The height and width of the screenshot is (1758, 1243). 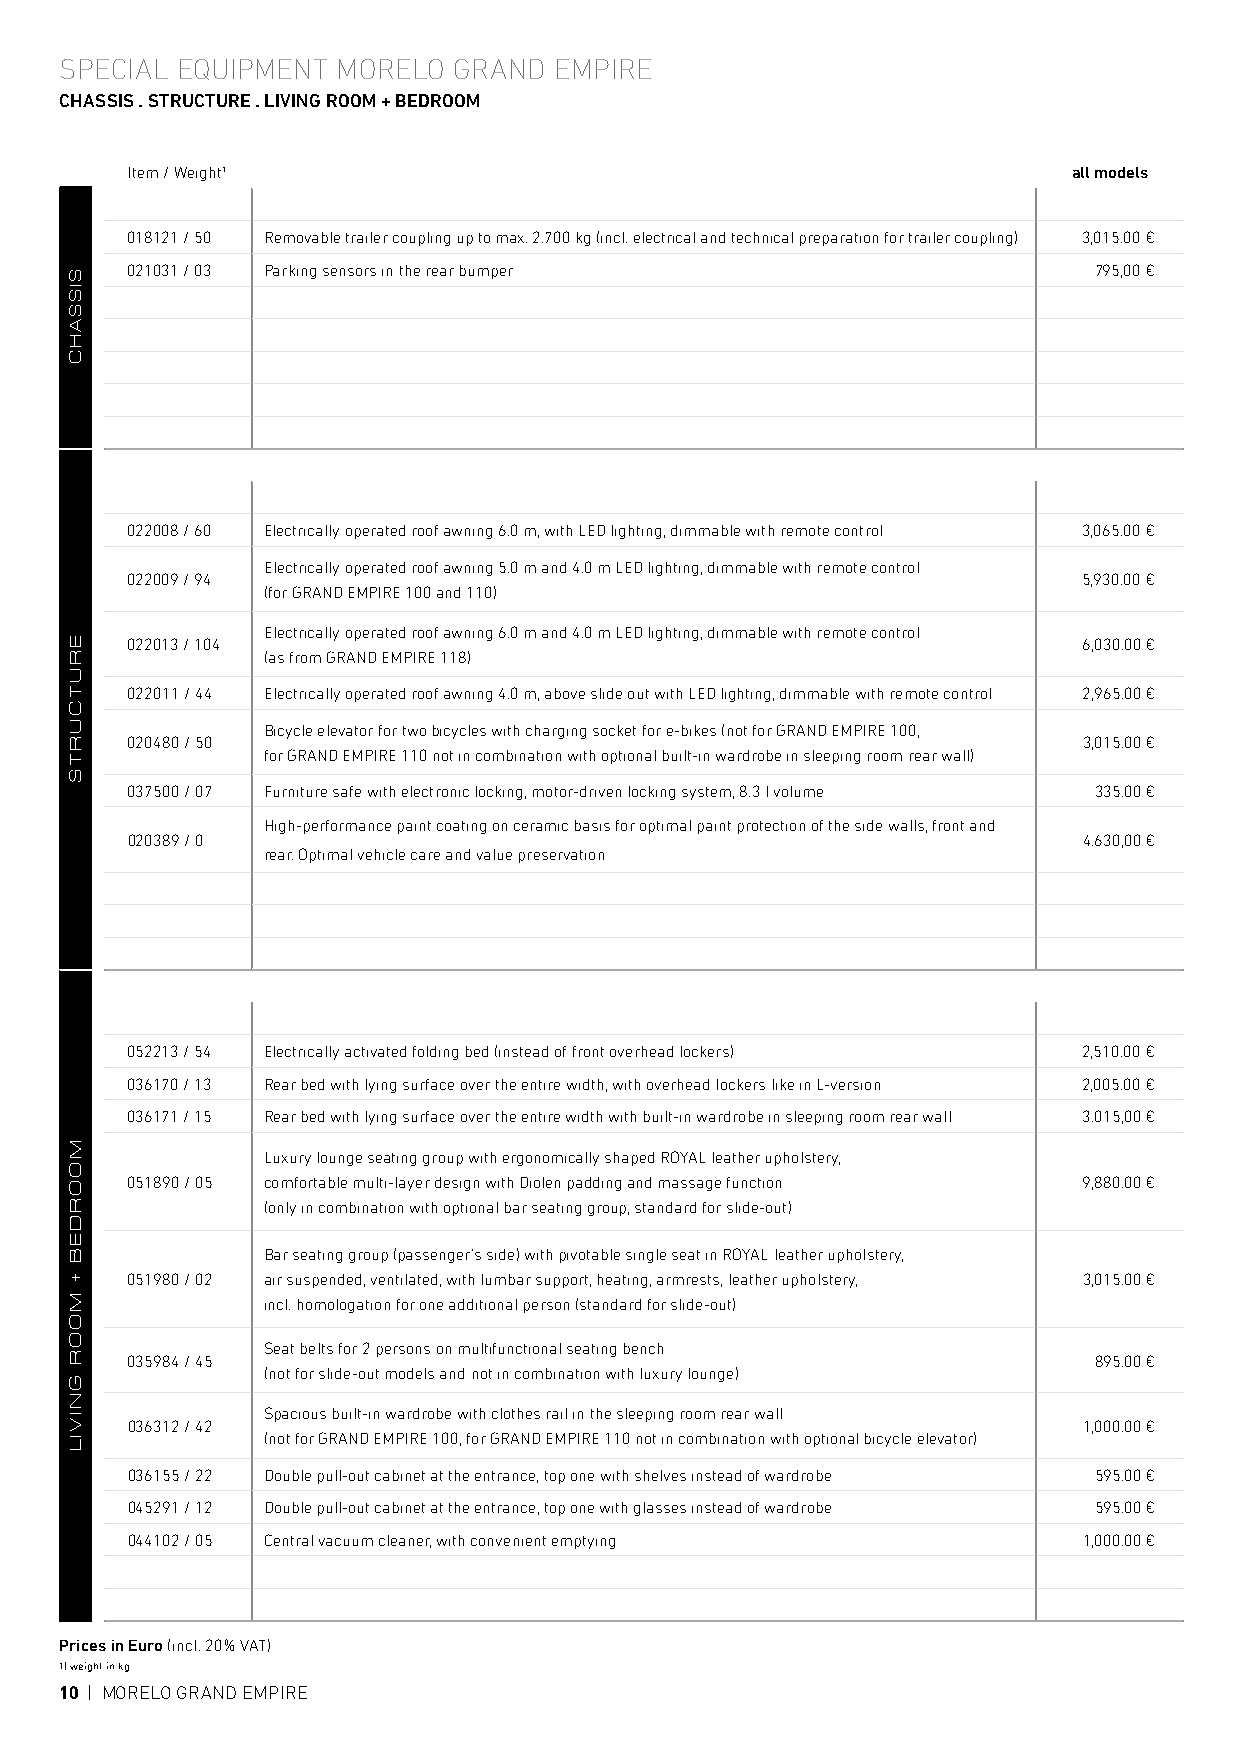 What do you see at coordinates (660, 1509) in the screenshot?
I see `glasses` at bounding box center [660, 1509].
